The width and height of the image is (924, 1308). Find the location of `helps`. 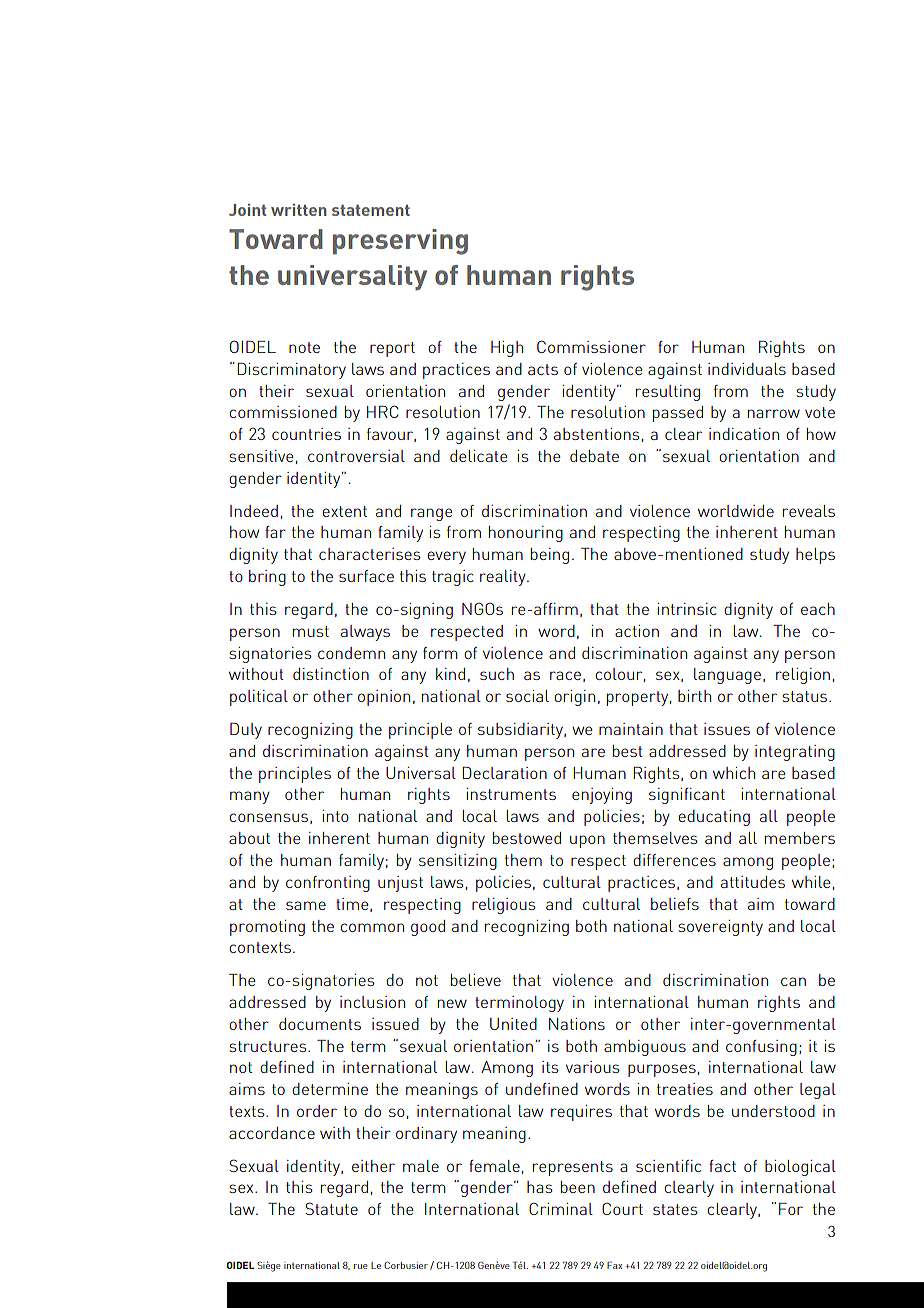

helps is located at coordinates (815, 556).
